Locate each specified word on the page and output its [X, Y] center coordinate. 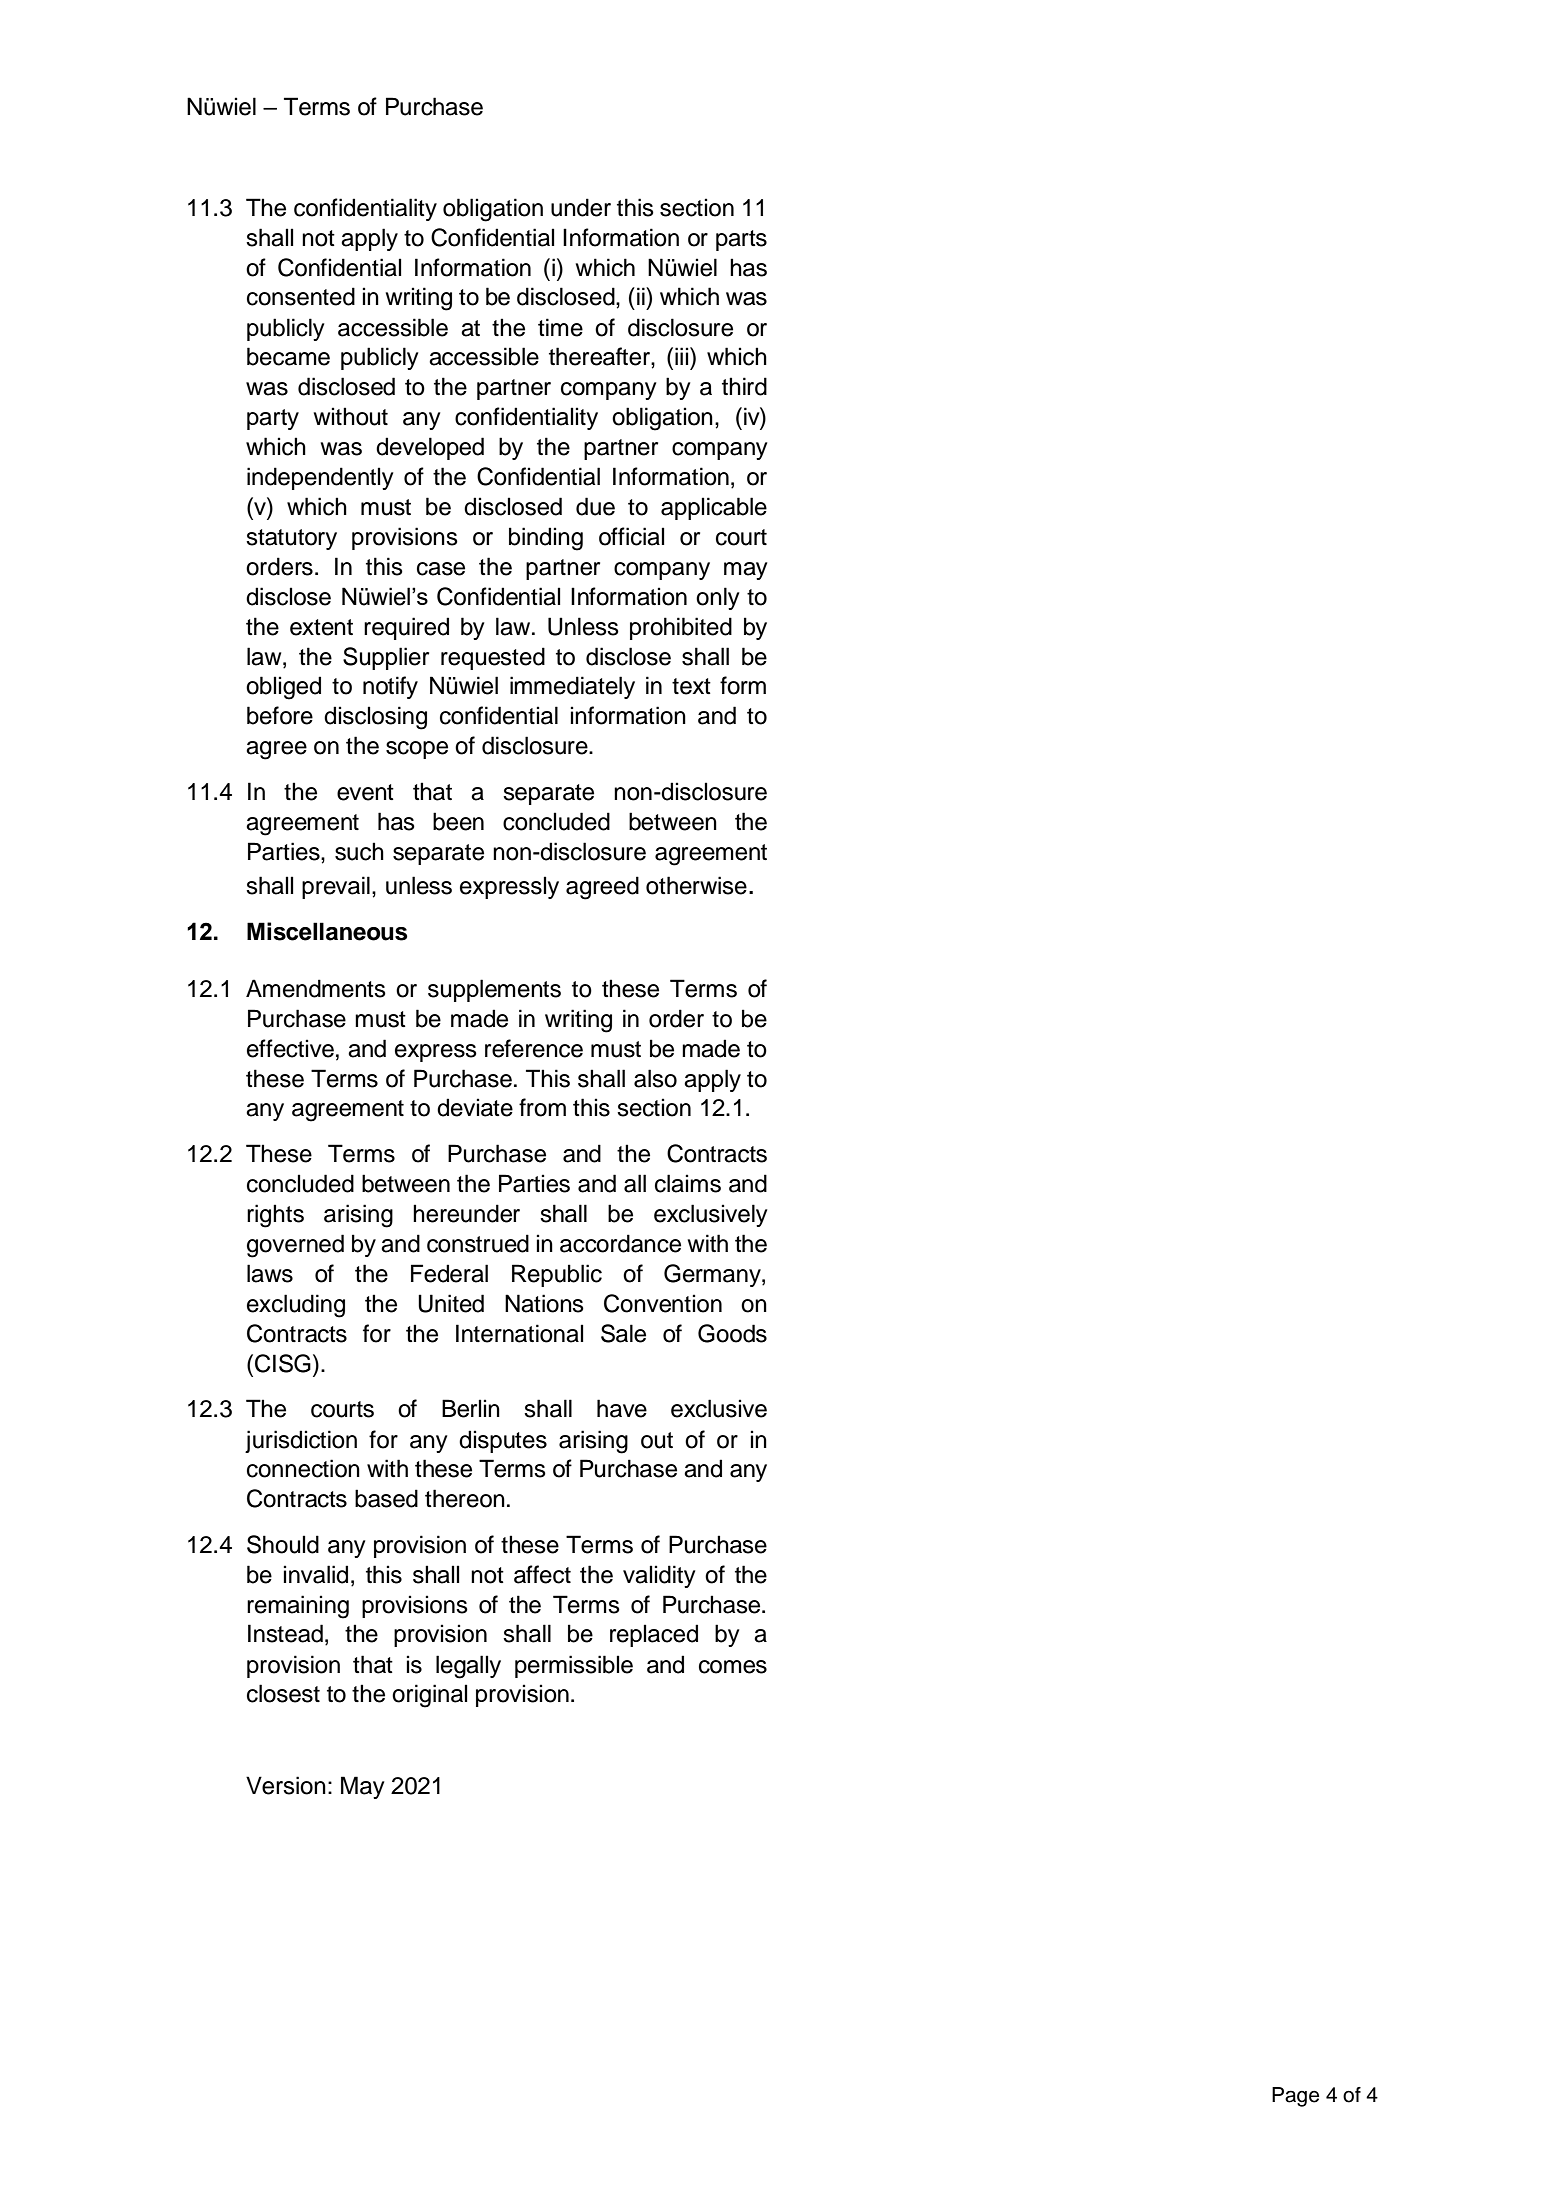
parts [741, 240]
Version [286, 1785]
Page [1295, 2097]
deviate [475, 1107]
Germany [713, 1275]
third [744, 386]
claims [688, 1183]
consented [301, 296]
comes [733, 1667]
